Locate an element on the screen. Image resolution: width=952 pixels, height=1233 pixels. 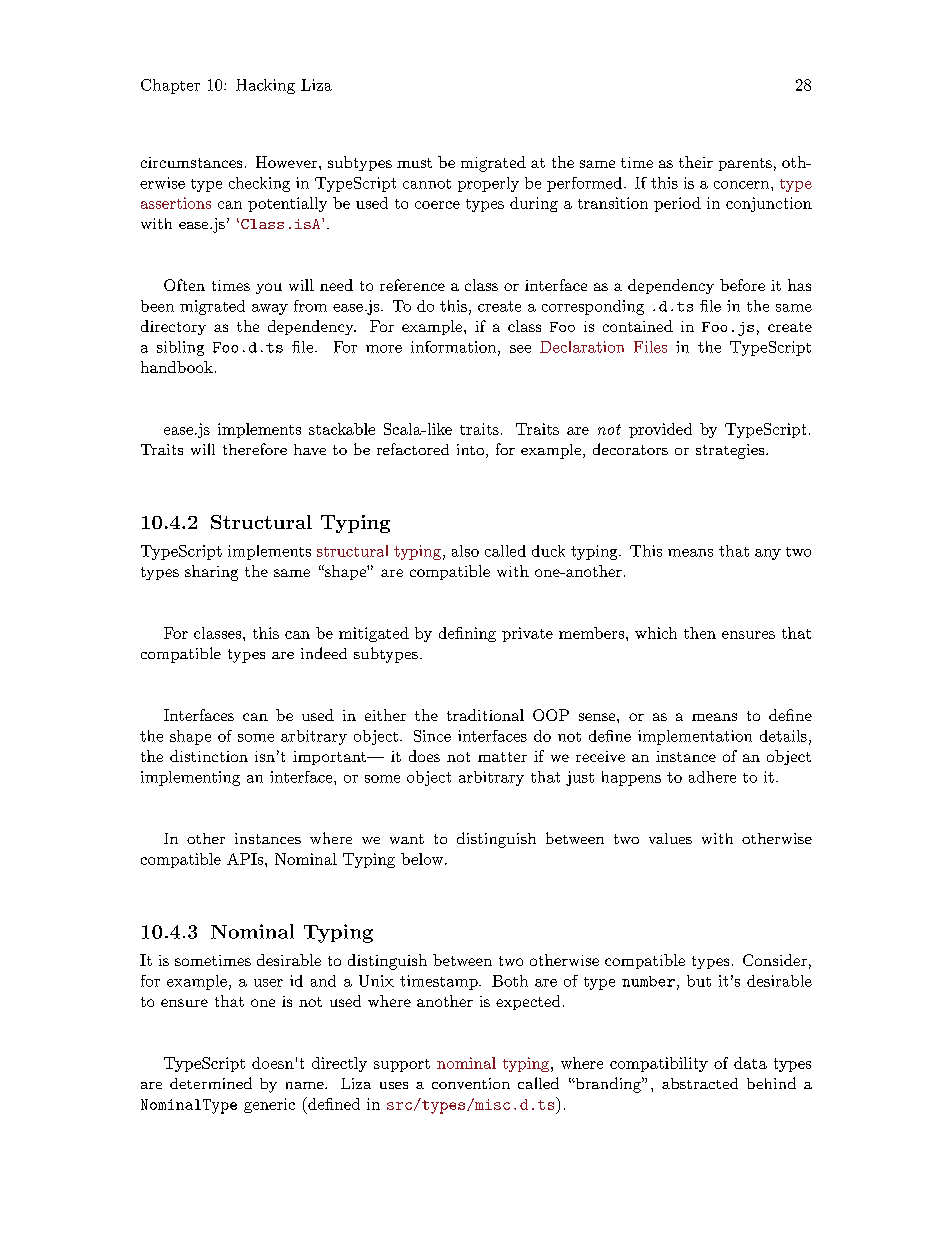
matter is located at coordinates (502, 757).
